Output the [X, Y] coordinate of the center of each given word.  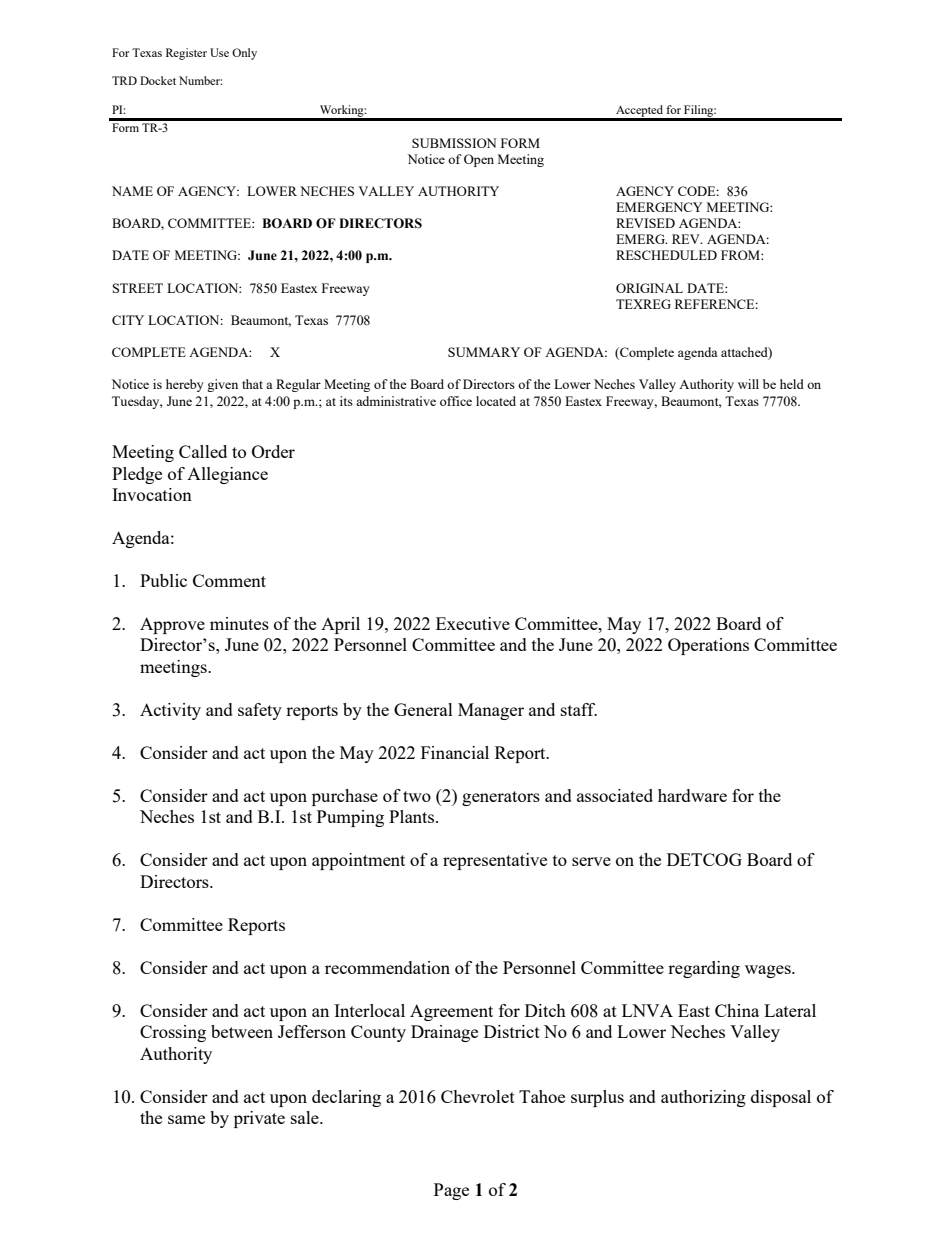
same [186, 1119]
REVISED [645, 223]
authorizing [703, 1098]
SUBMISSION [454, 143]
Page [451, 1191]
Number [200, 80]
